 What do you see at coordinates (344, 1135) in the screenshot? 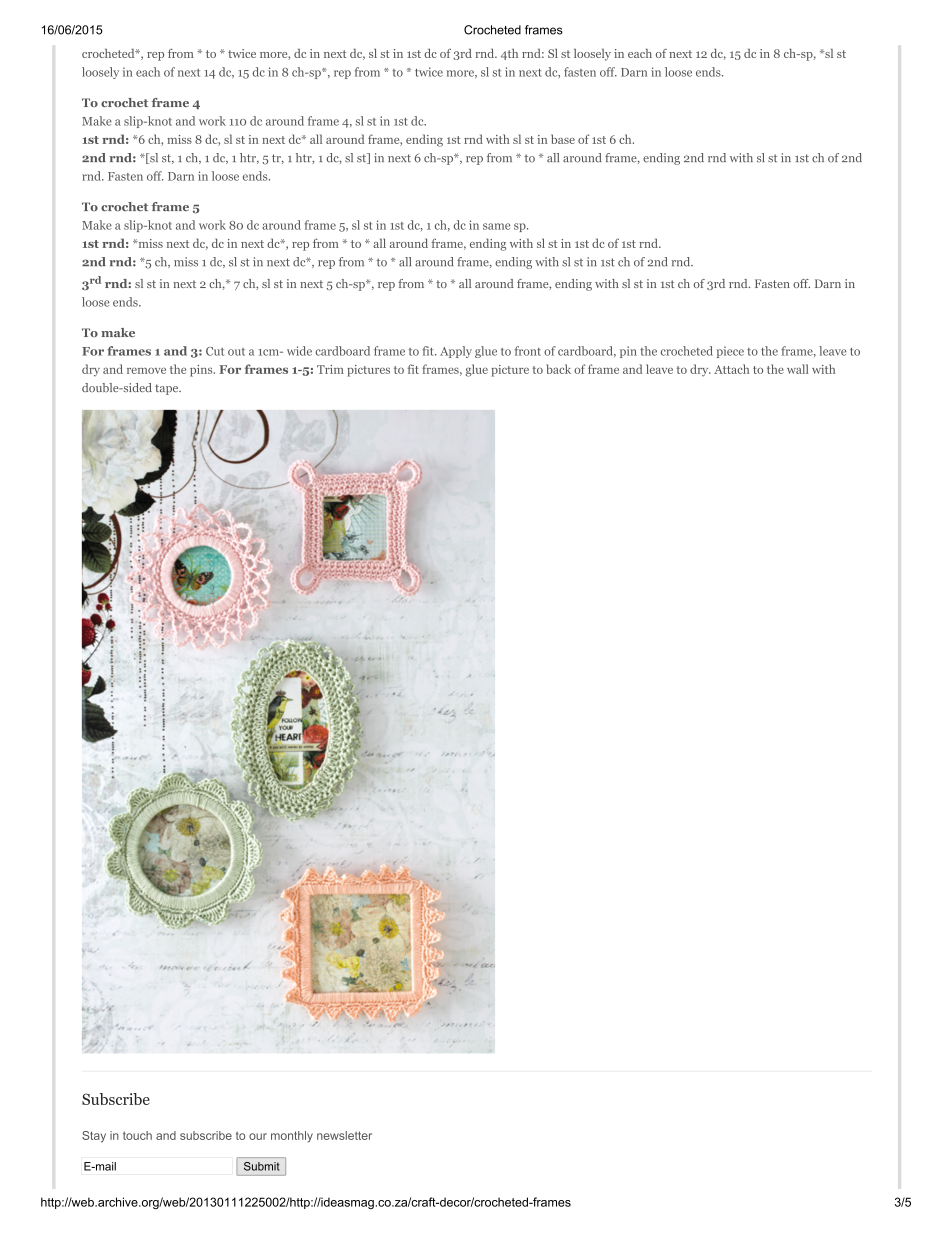
I see `newsletter` at bounding box center [344, 1135].
